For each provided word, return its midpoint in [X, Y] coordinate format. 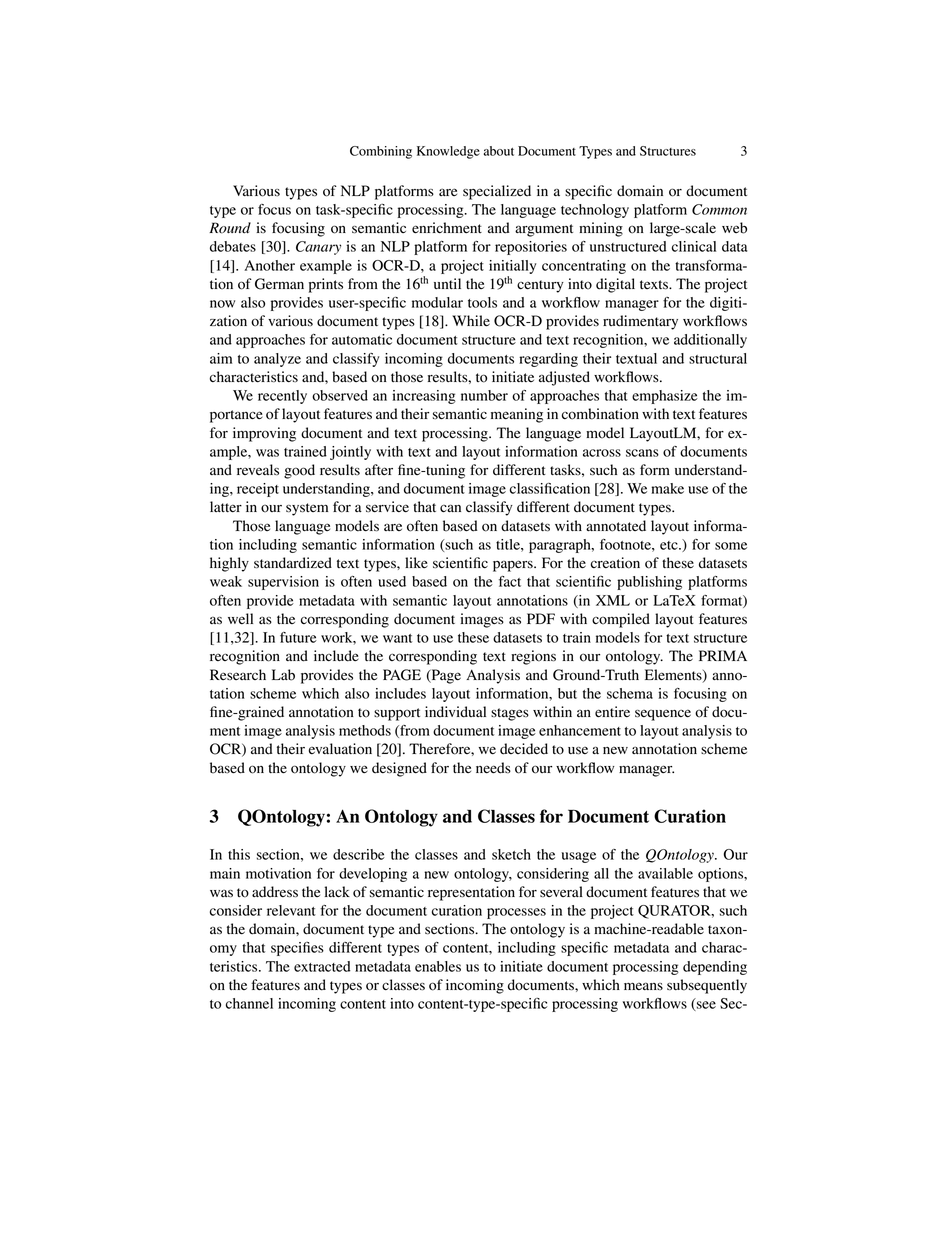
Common [719, 209]
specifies [297, 949]
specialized [497, 192]
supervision [283, 583]
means [643, 986]
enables [438, 966]
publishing [649, 583]
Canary [318, 248]
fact [510, 581]
